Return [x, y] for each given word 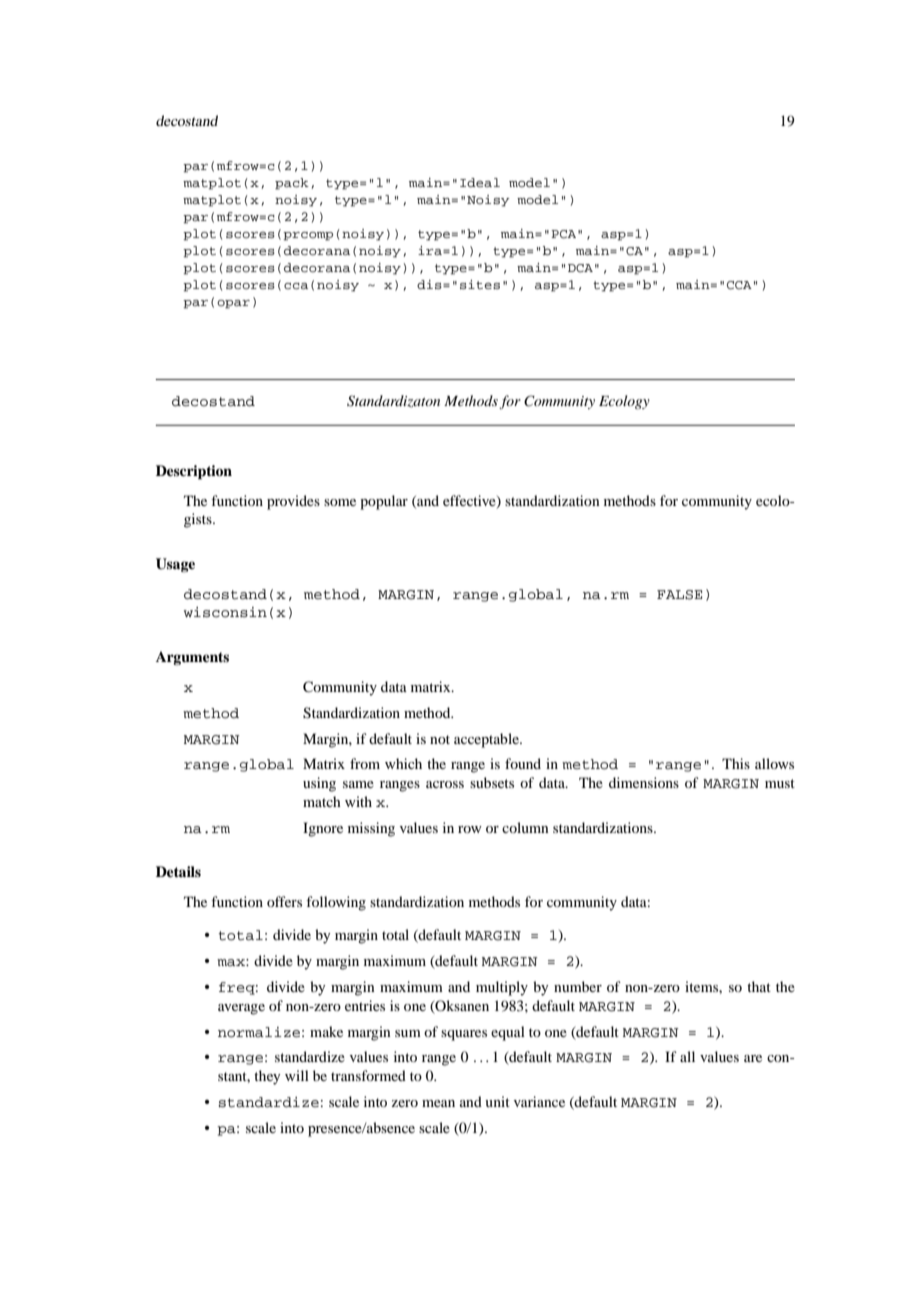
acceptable [487, 740]
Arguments [192, 658]
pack [292, 184]
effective [470, 501]
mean [438, 1103]
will [297, 1075]
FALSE [679, 595]
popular [384, 502]
